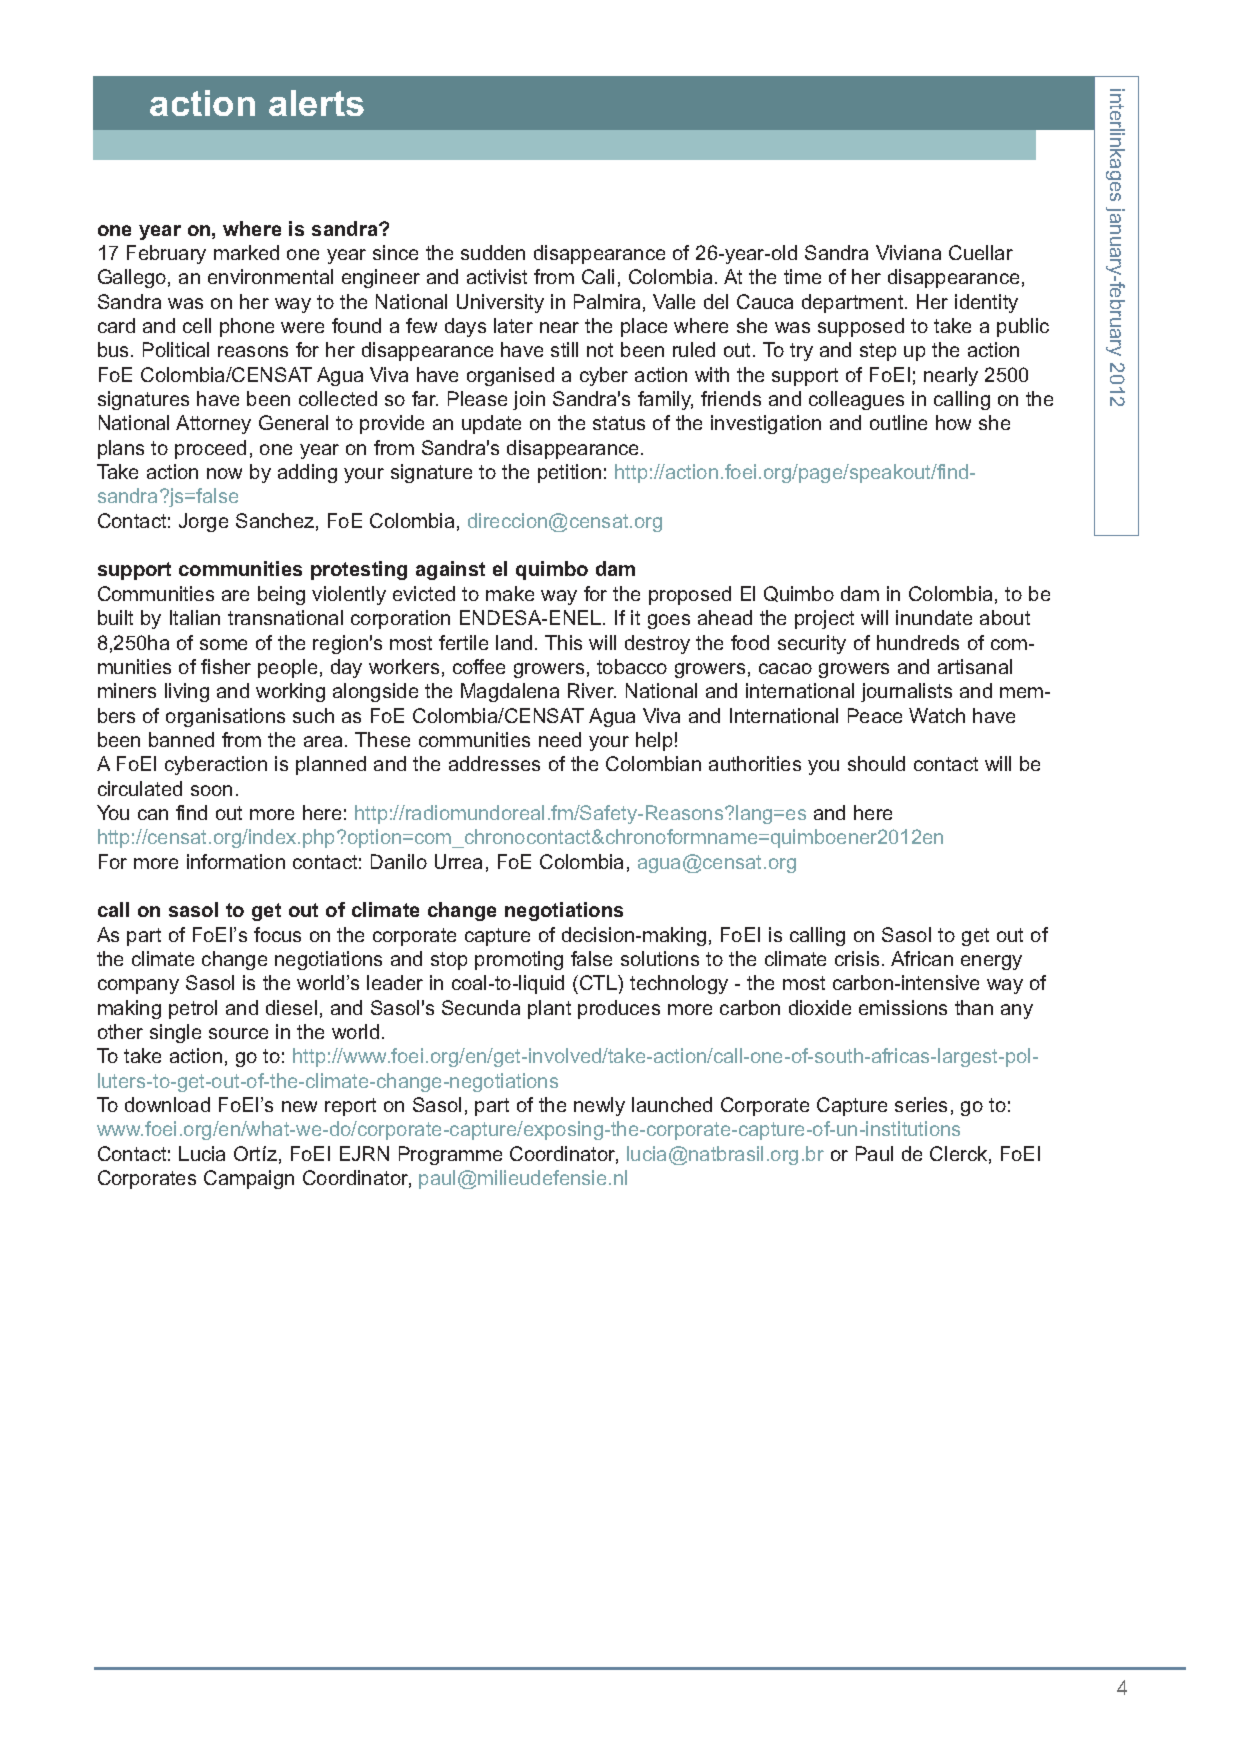 The width and height of the page is (1244, 1744). What do you see at coordinates (211, 790) in the page?
I see `soon` at bounding box center [211, 790].
